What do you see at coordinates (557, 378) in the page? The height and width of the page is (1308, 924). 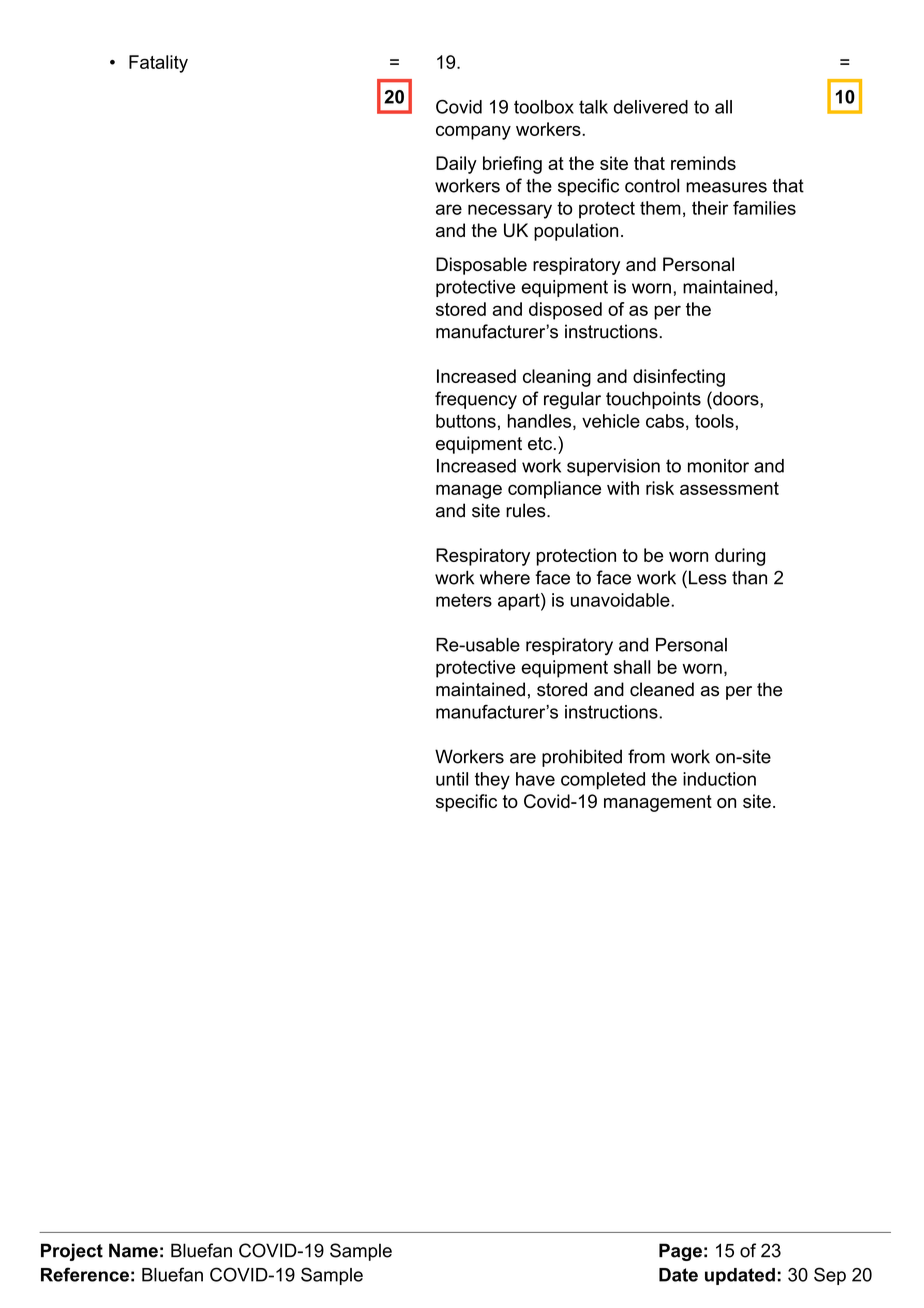 I see `cleaning` at bounding box center [557, 378].
